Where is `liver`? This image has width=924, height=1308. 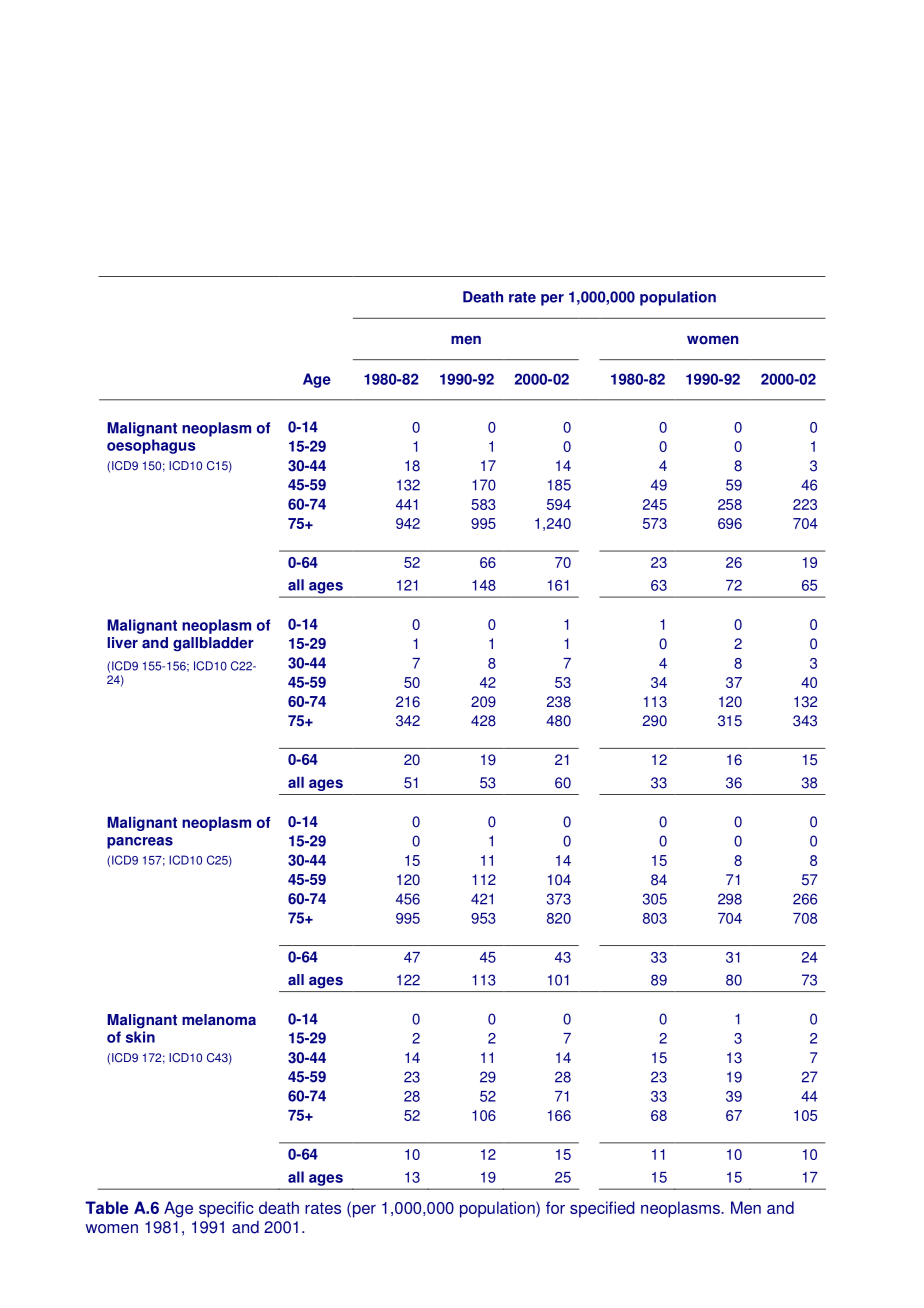 liver is located at coordinates (122, 643).
